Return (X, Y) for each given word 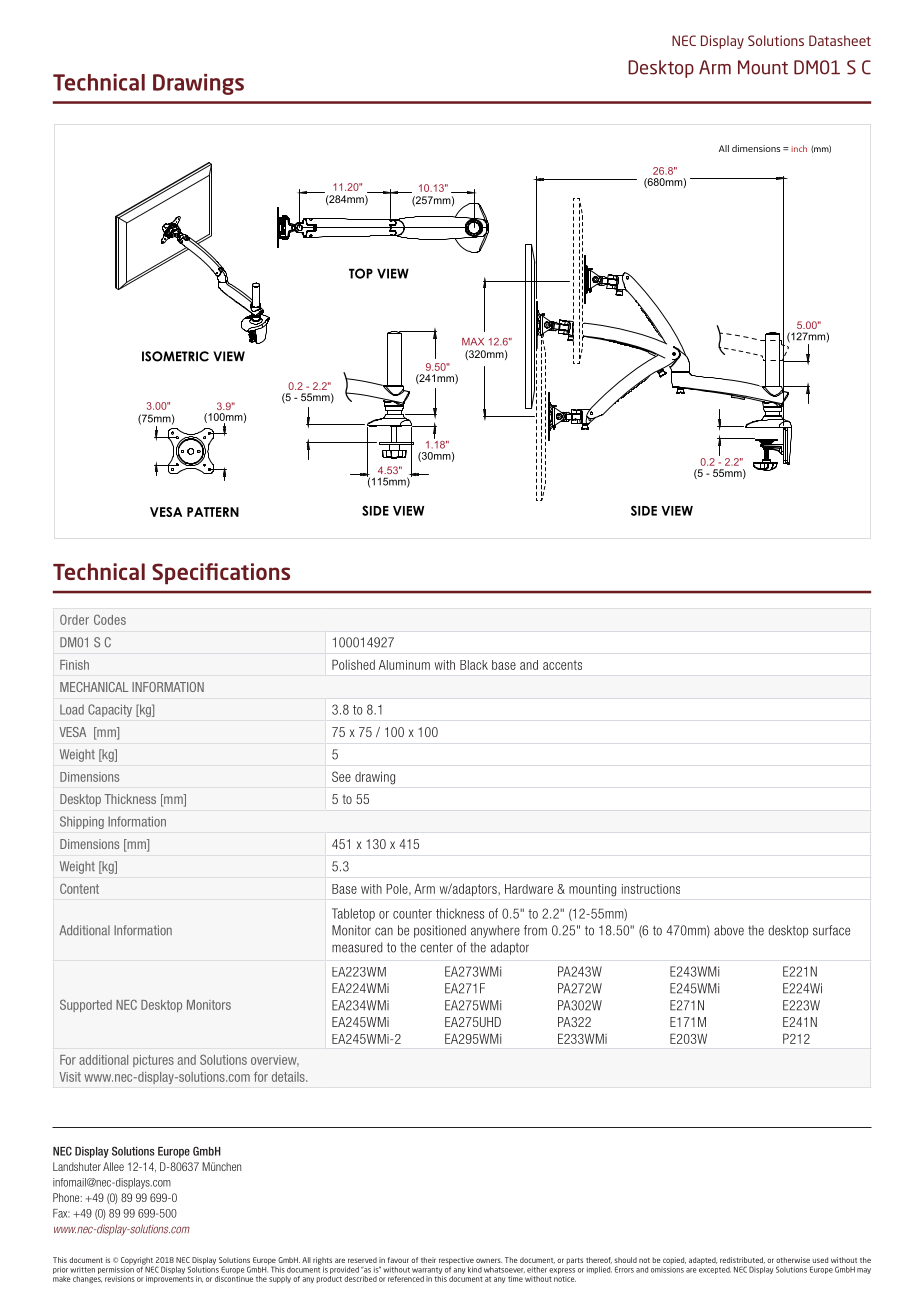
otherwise (793, 1260)
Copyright (137, 1262)
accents (562, 665)
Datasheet (840, 40)
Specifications (221, 574)
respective (456, 1262)
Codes (110, 619)
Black (474, 665)
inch (799, 148)
